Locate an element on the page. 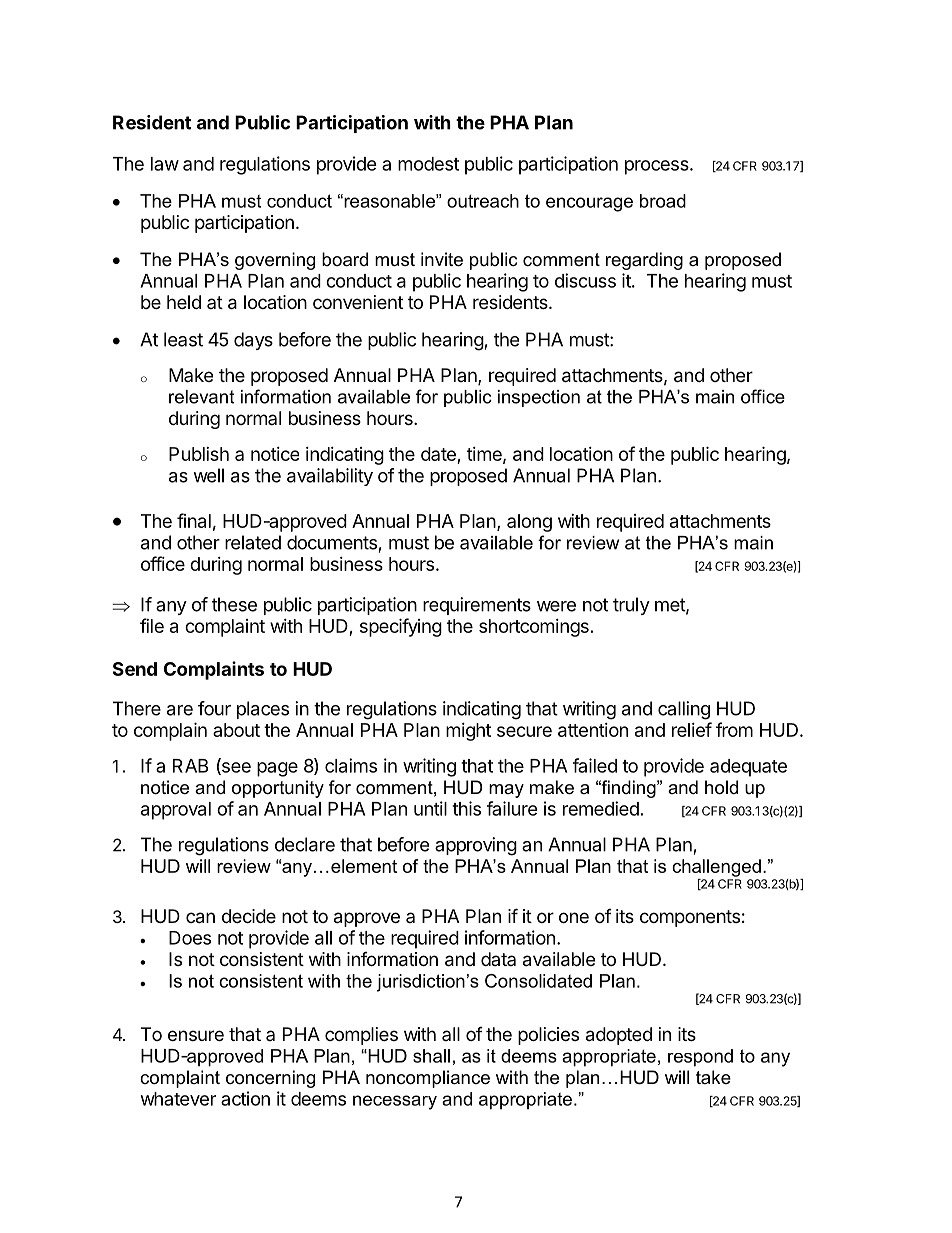  hold is located at coordinates (721, 787).
